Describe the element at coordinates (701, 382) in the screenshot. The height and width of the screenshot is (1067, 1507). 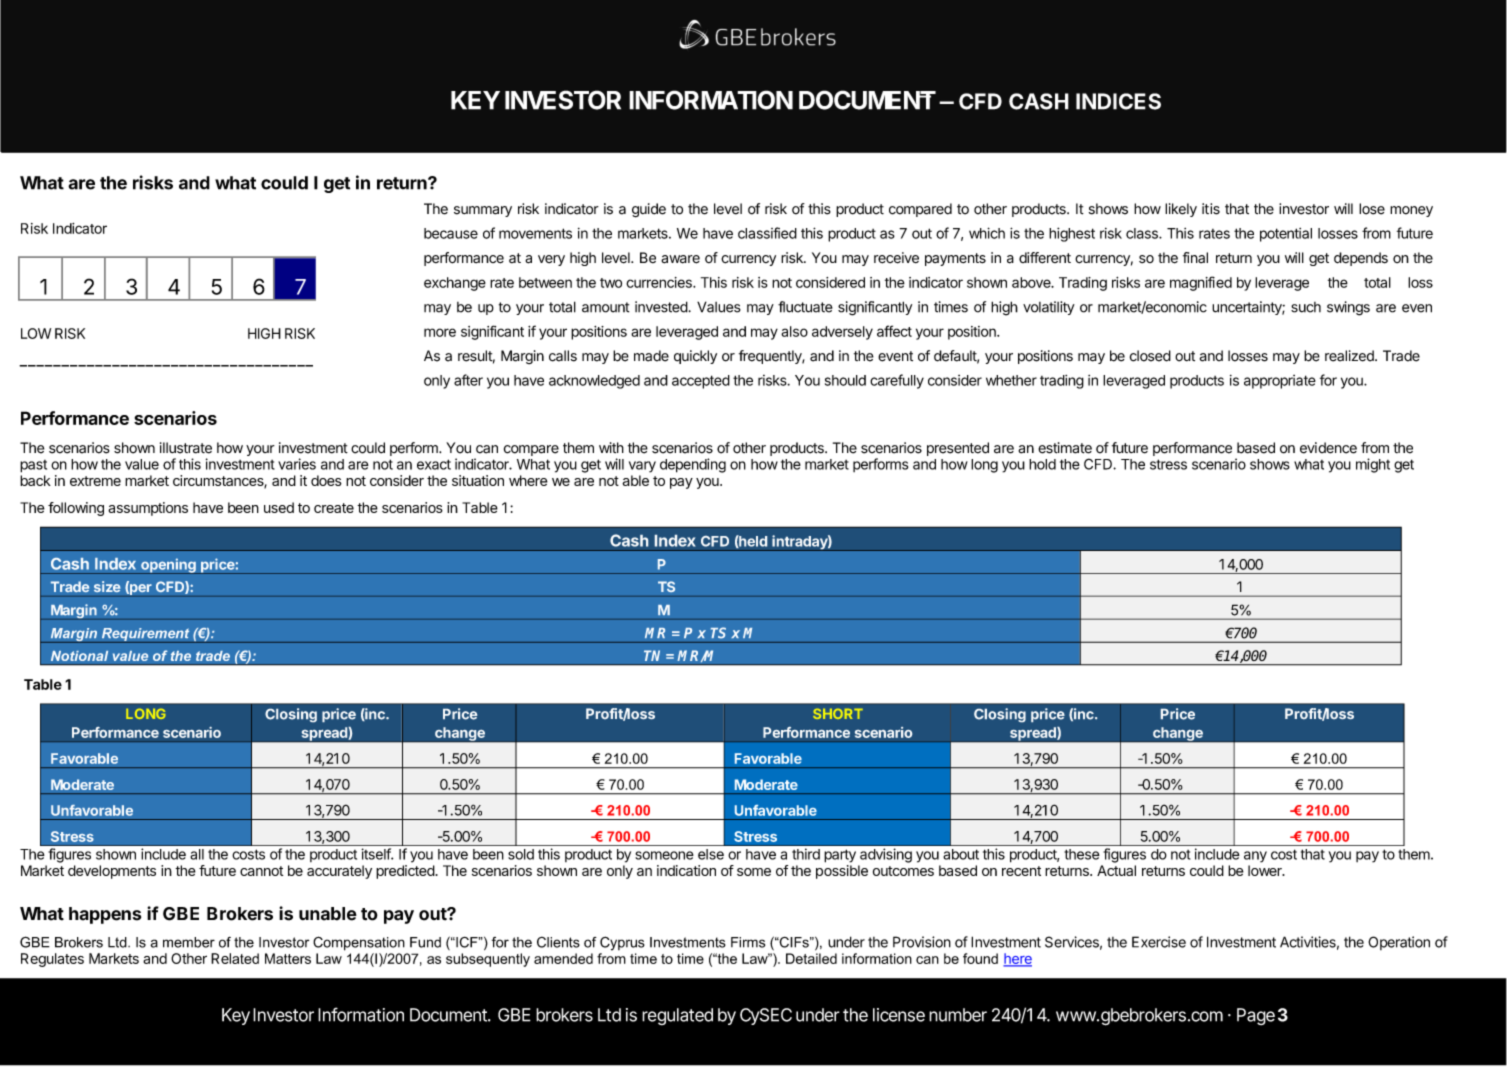
I see `accepted` at that location.
